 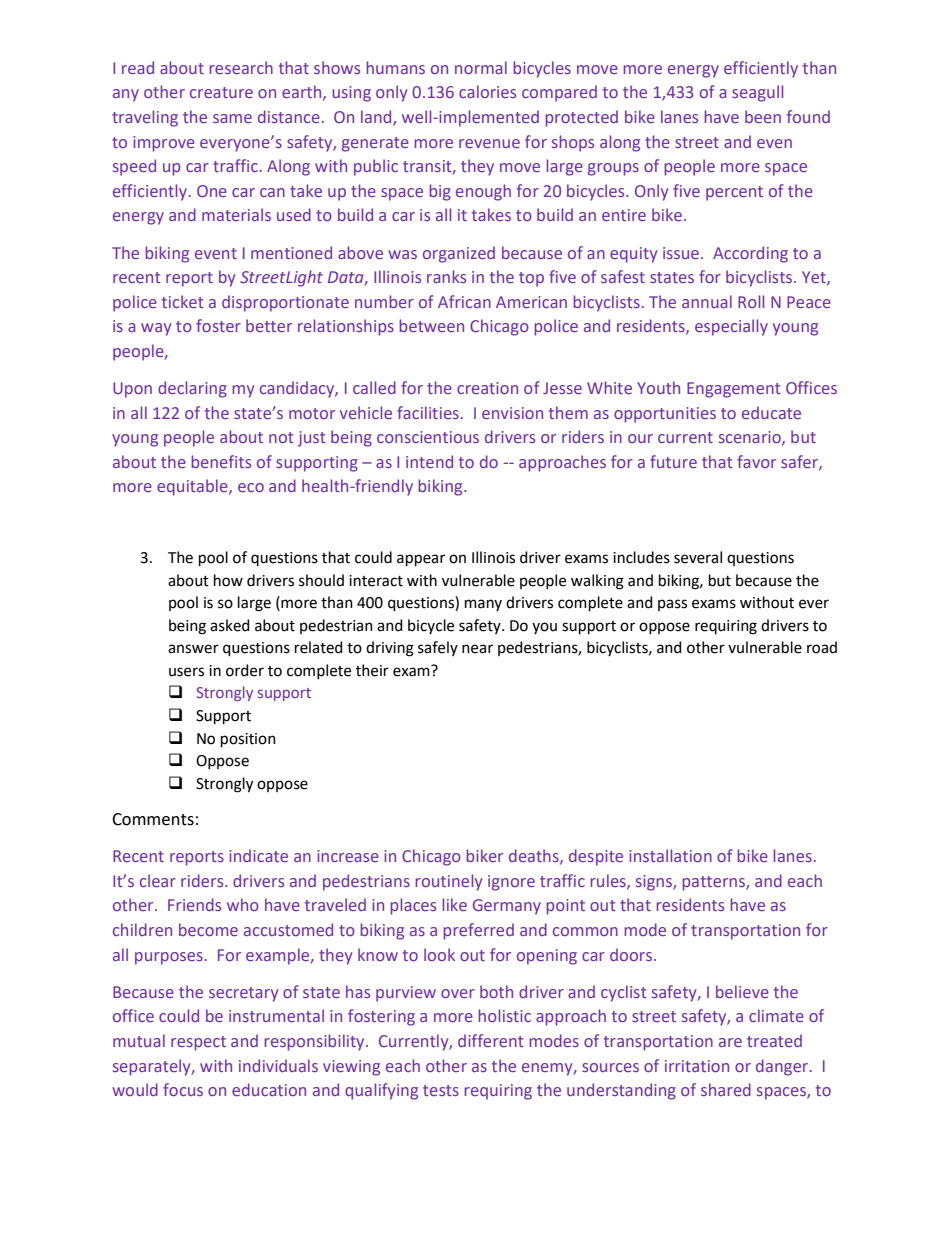 I want to click on creature, so click(x=221, y=92).
